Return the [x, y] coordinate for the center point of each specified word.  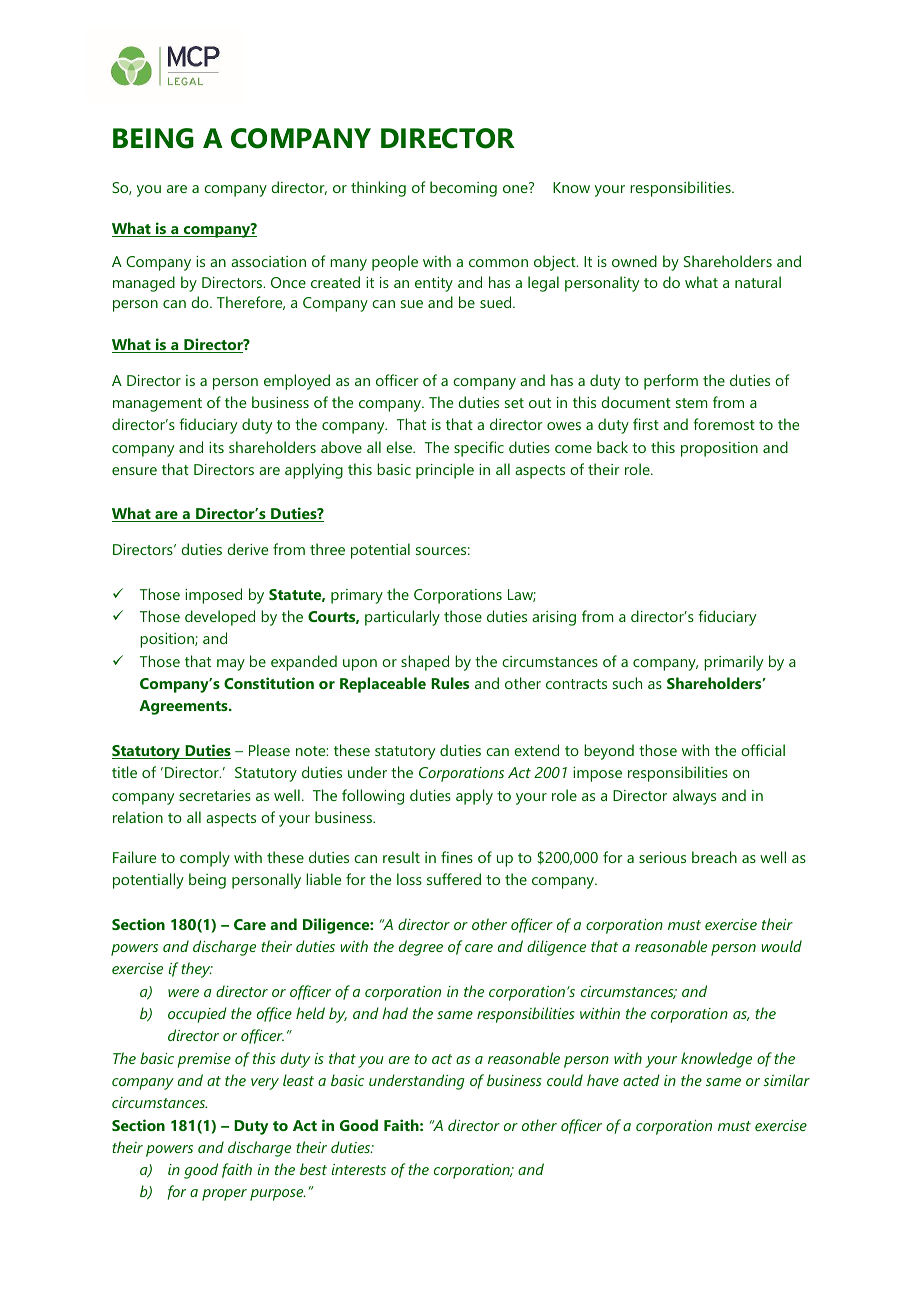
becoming [463, 189]
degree [421, 948]
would [782, 946]
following [373, 797]
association [268, 261]
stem [692, 403]
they [197, 970]
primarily [733, 663]
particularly [402, 618]
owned [634, 261]
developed [220, 618]
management [157, 405]
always [694, 797]
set [514, 403]
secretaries [215, 795]
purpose [278, 1195]
